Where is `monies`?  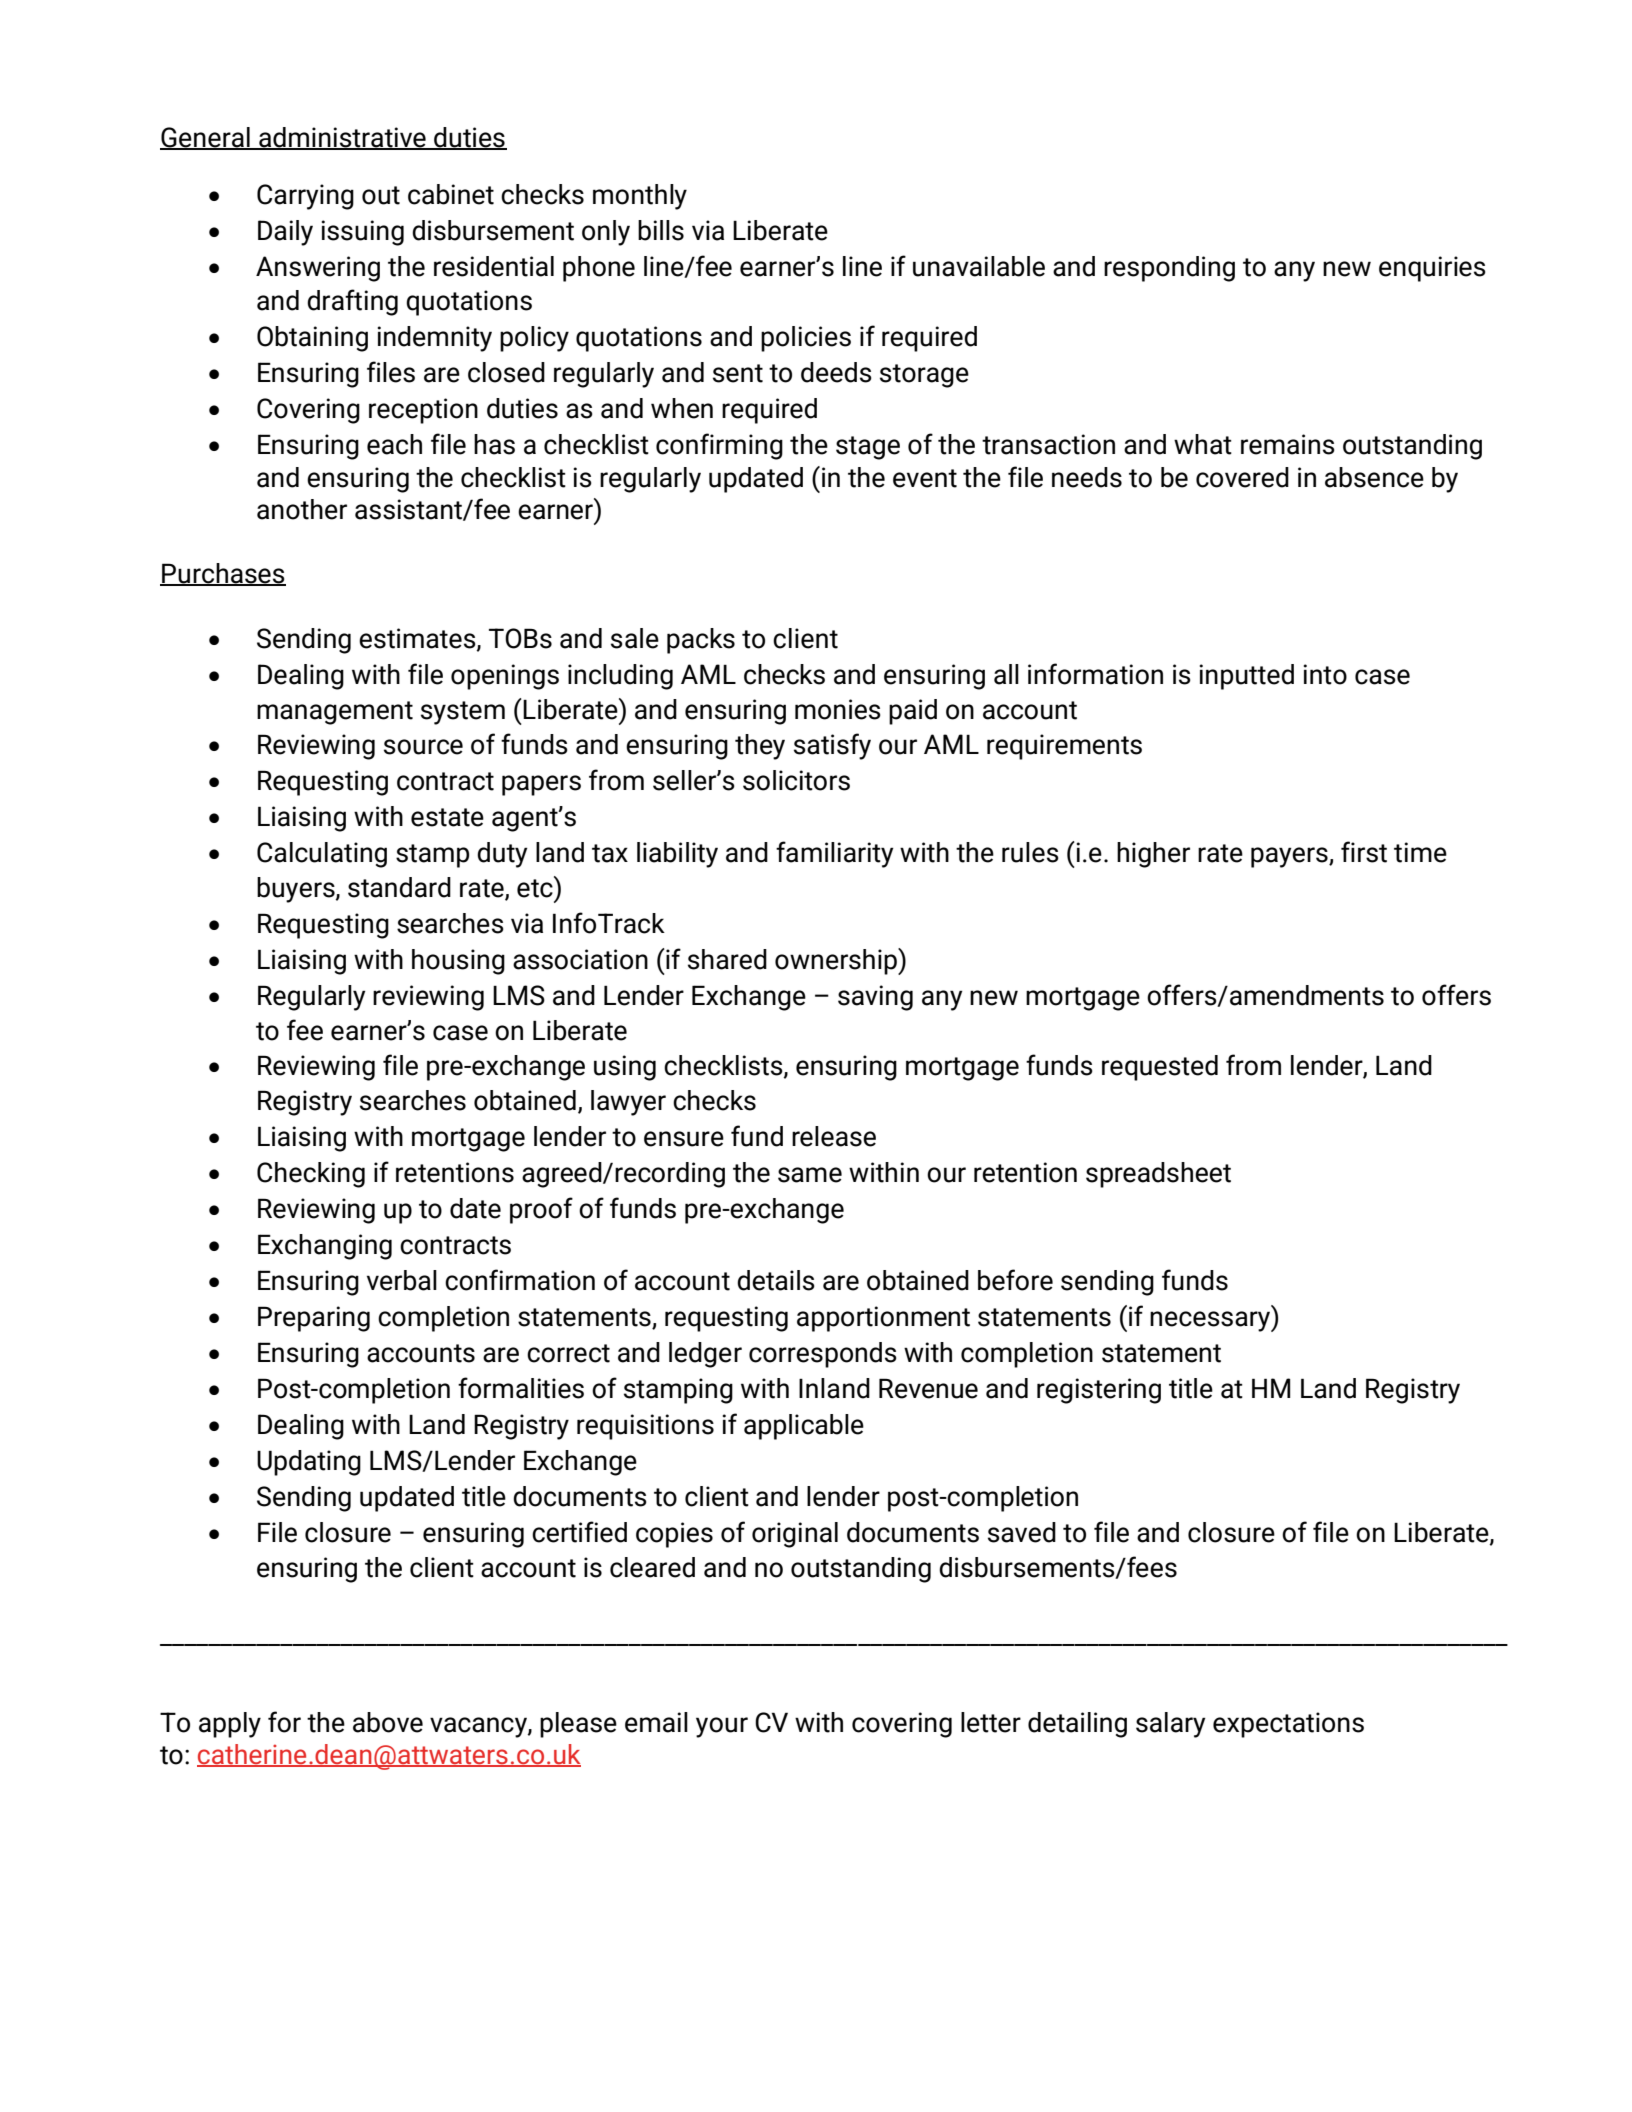
monies is located at coordinates (838, 709).
